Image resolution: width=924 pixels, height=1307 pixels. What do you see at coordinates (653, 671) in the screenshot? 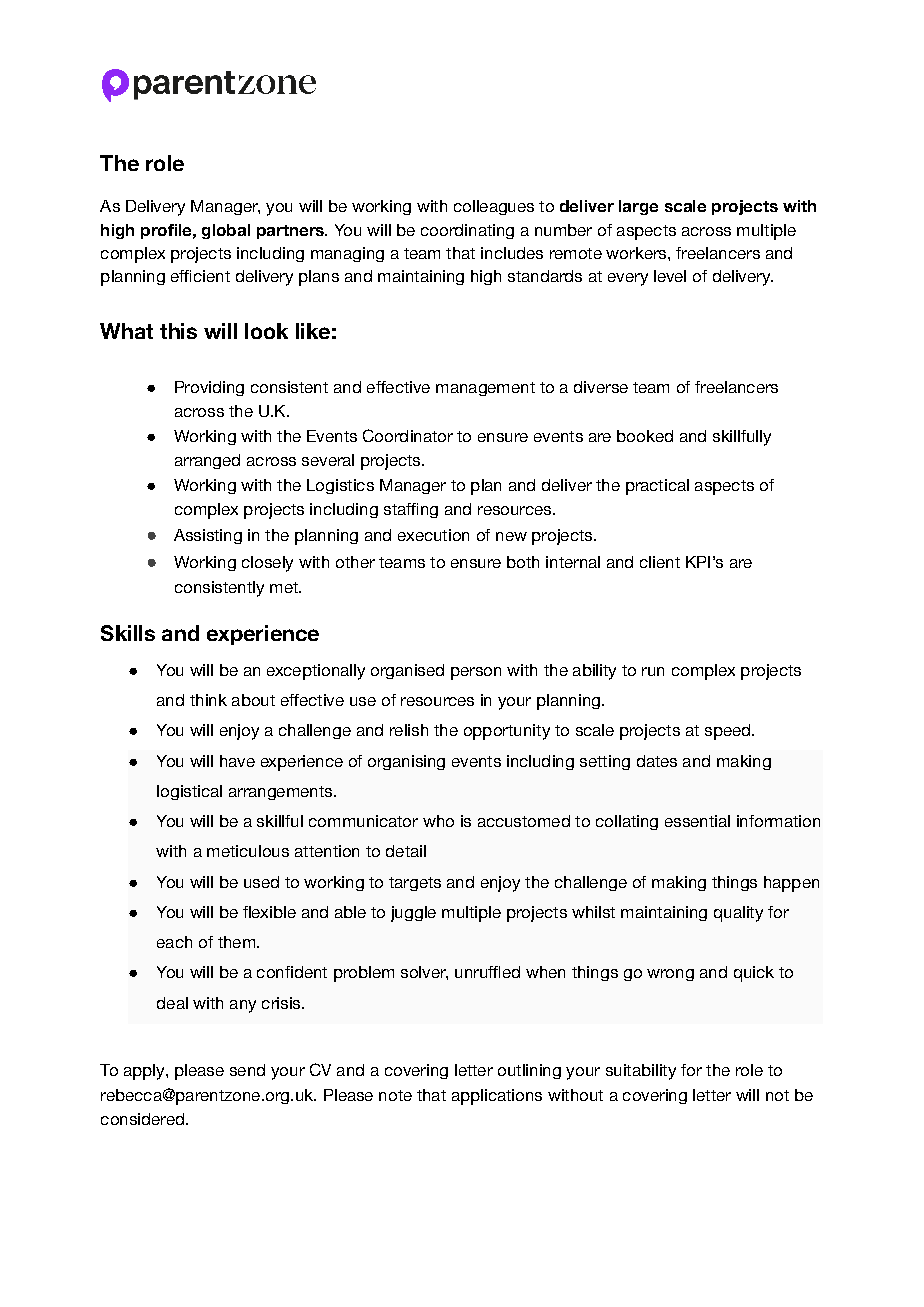
I see `run` at bounding box center [653, 671].
